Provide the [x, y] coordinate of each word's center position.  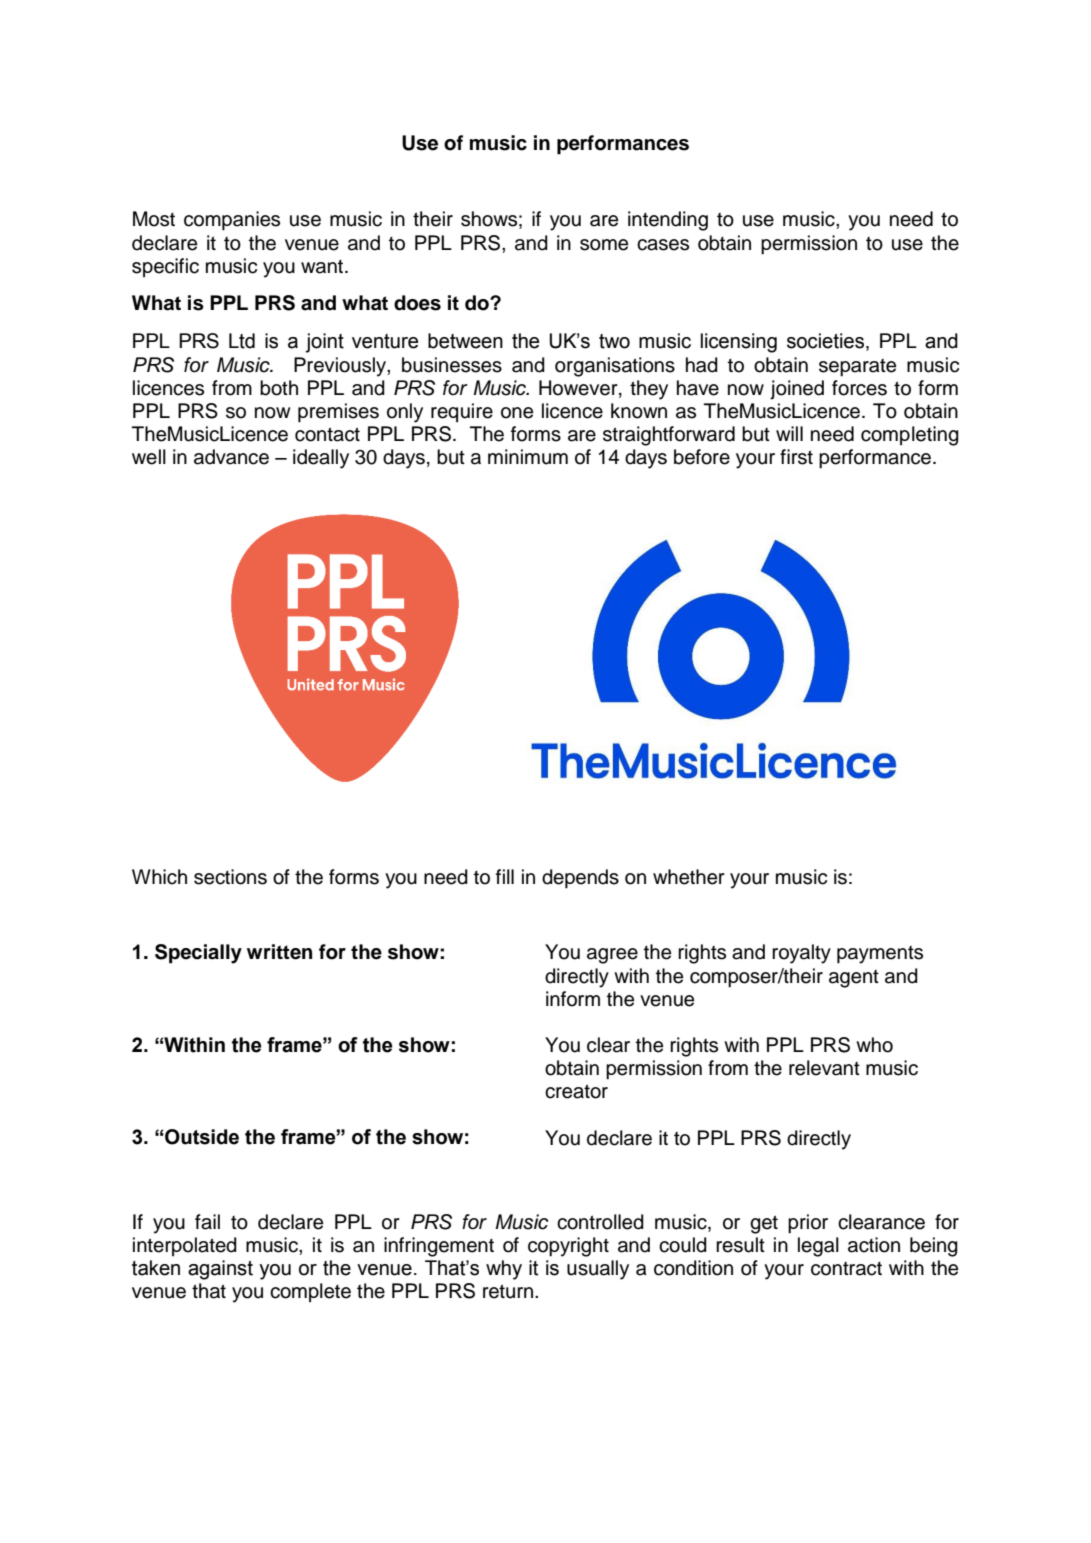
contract [846, 1269]
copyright [568, 1247]
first [796, 457]
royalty [801, 954]
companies [232, 221]
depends [580, 879]
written [279, 952]
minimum [528, 457]
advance [231, 457]
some [604, 245]
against [220, 1270]
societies [825, 341]
